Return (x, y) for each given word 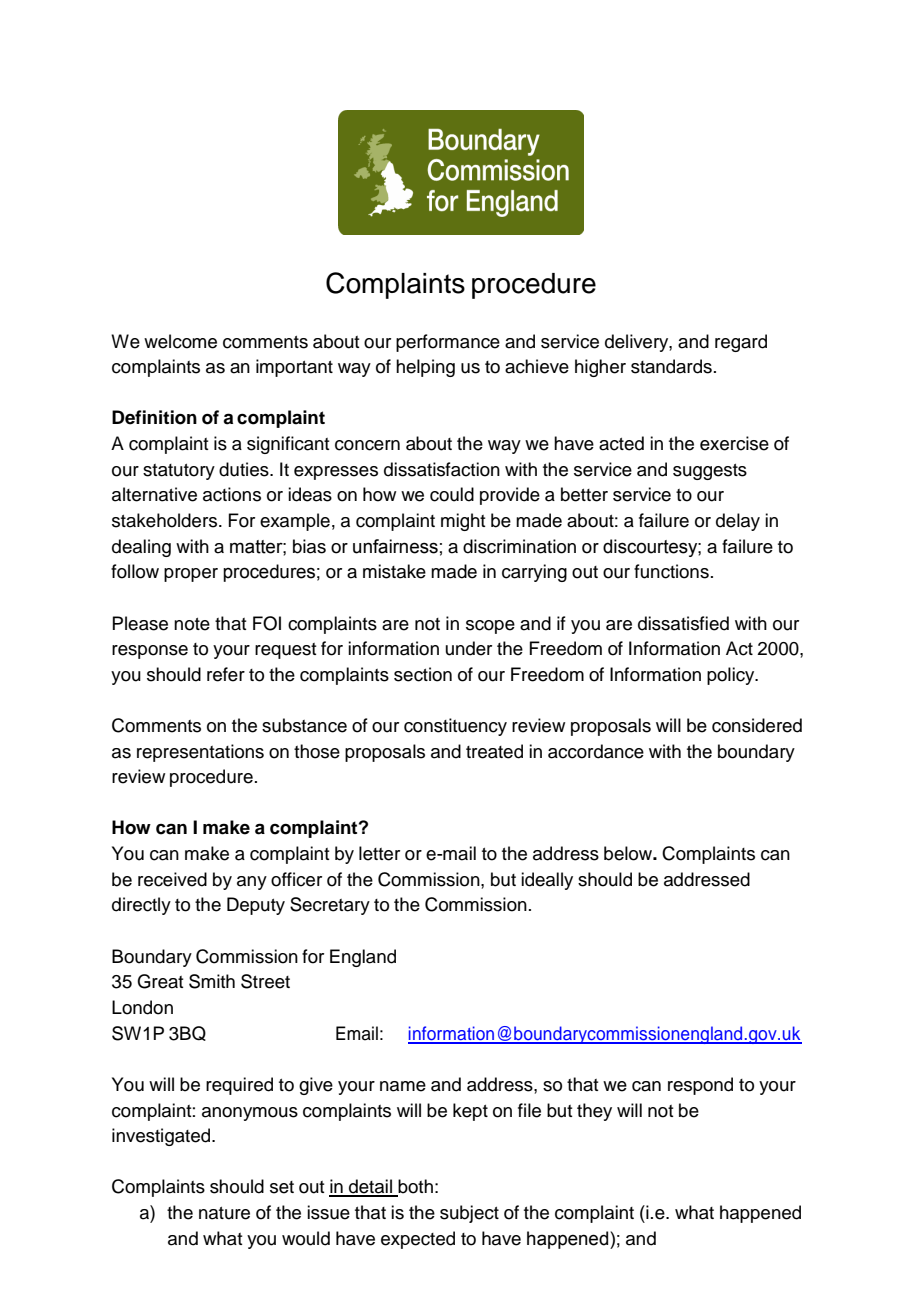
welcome (180, 341)
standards (671, 366)
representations (200, 753)
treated (494, 751)
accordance (596, 751)
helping (425, 368)
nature (224, 1213)
